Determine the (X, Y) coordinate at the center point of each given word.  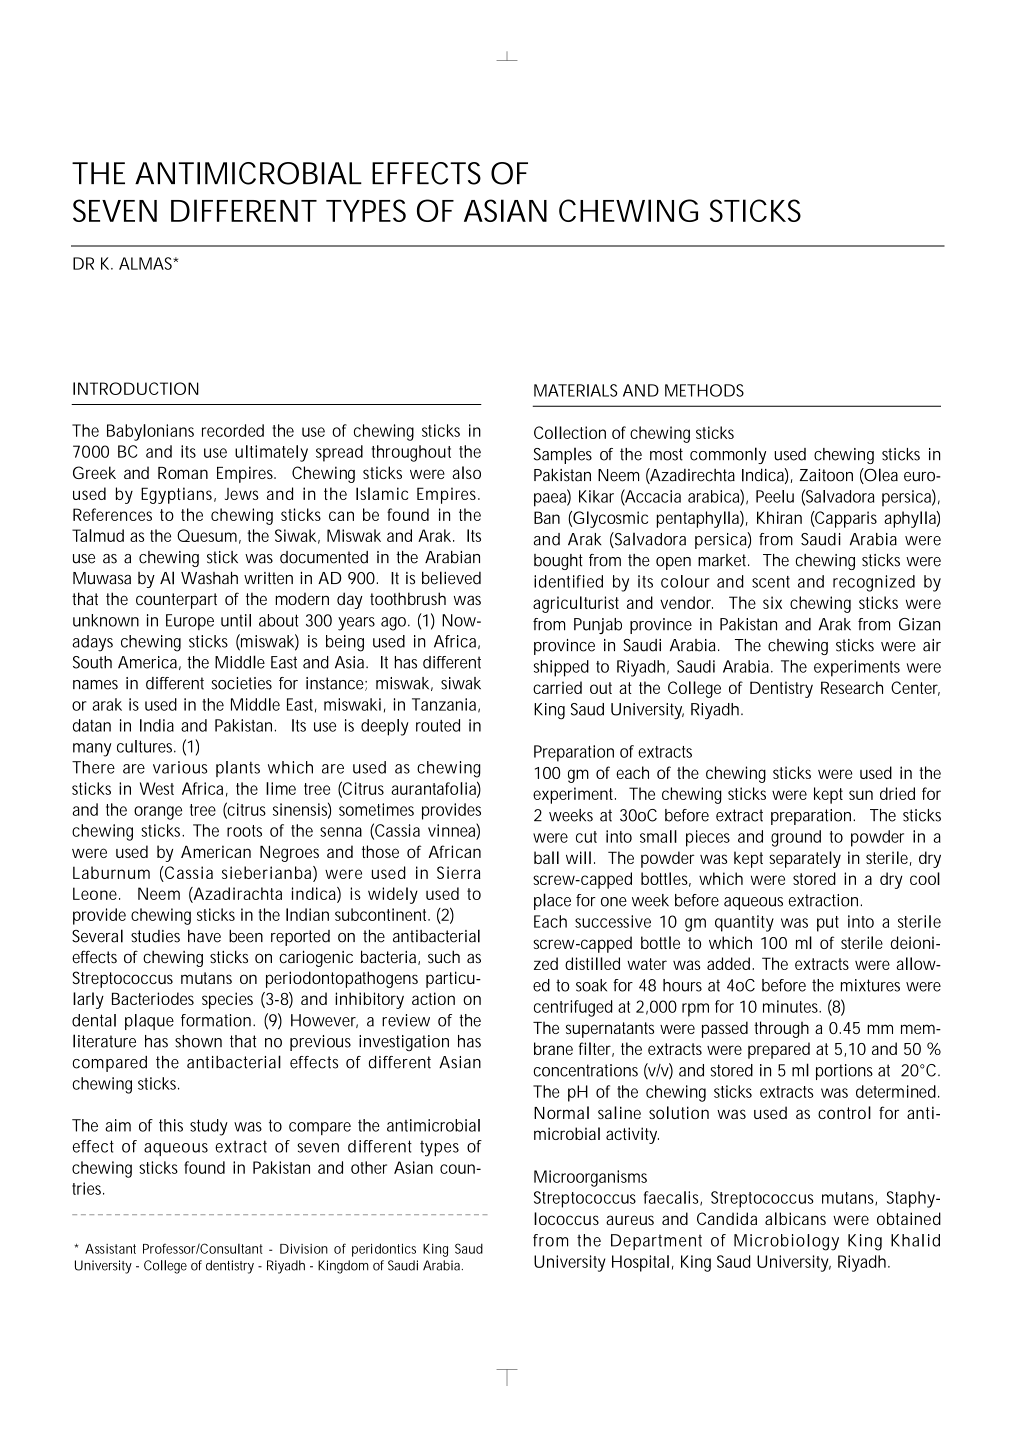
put (828, 924)
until (236, 620)
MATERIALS (576, 390)
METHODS (704, 390)
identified (568, 581)
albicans (795, 1218)
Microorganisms (590, 1178)
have (204, 936)
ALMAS (147, 263)
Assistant (110, 1249)
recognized (874, 583)
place (552, 901)
